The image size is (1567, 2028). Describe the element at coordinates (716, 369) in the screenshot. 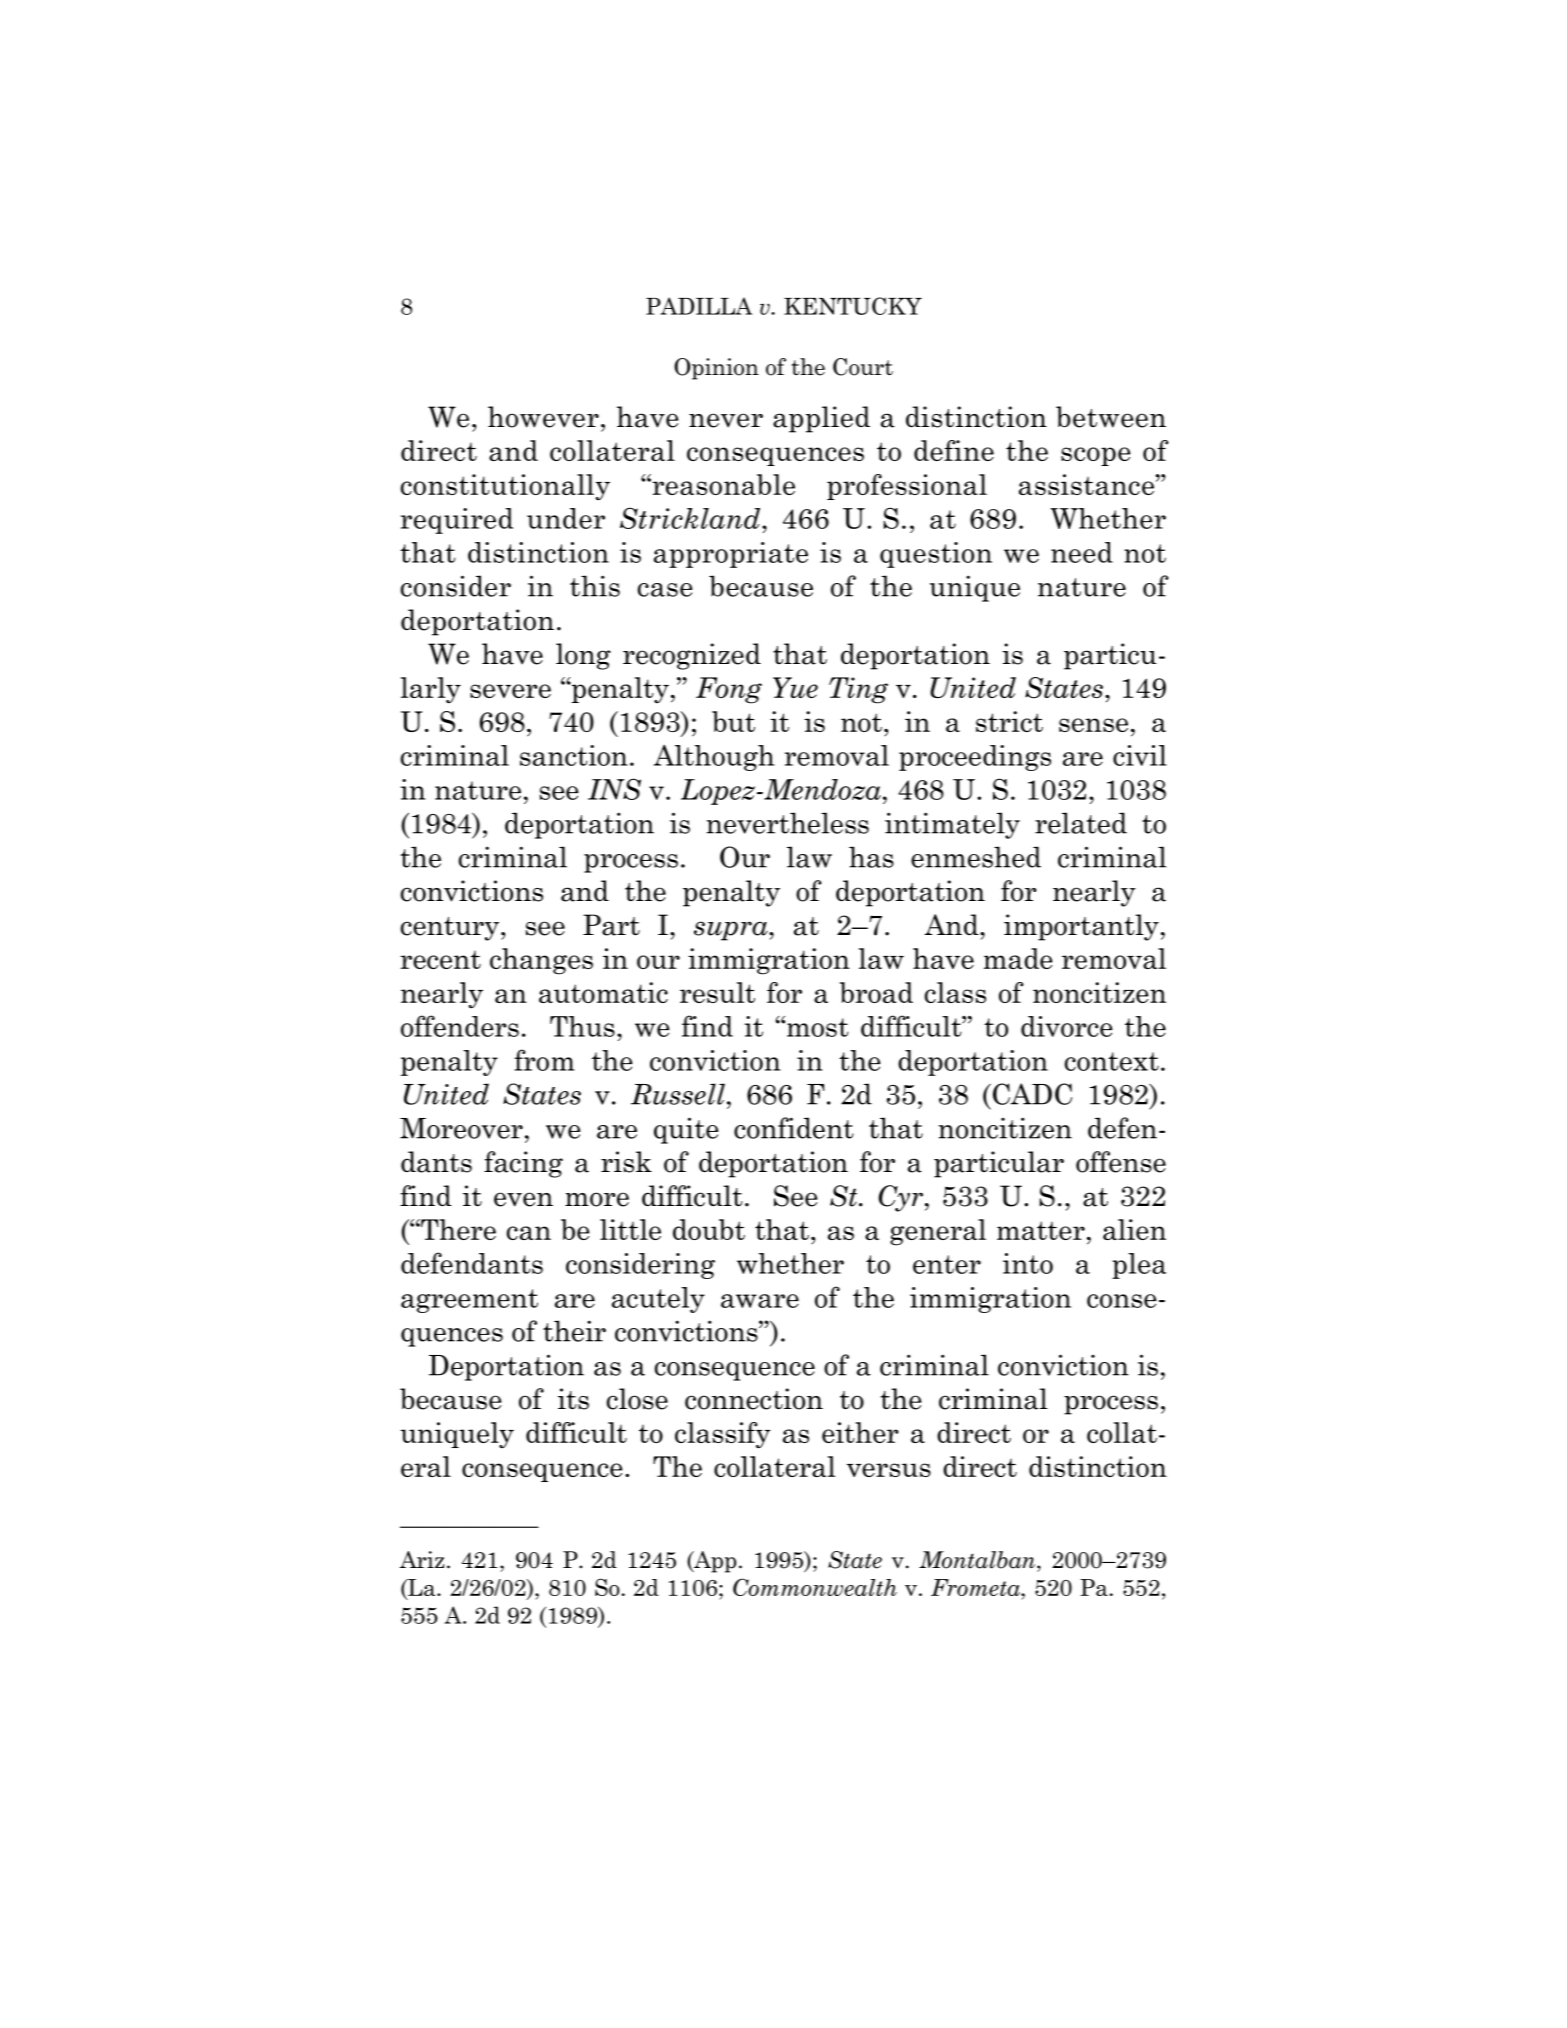

I see `Opinion` at that location.
